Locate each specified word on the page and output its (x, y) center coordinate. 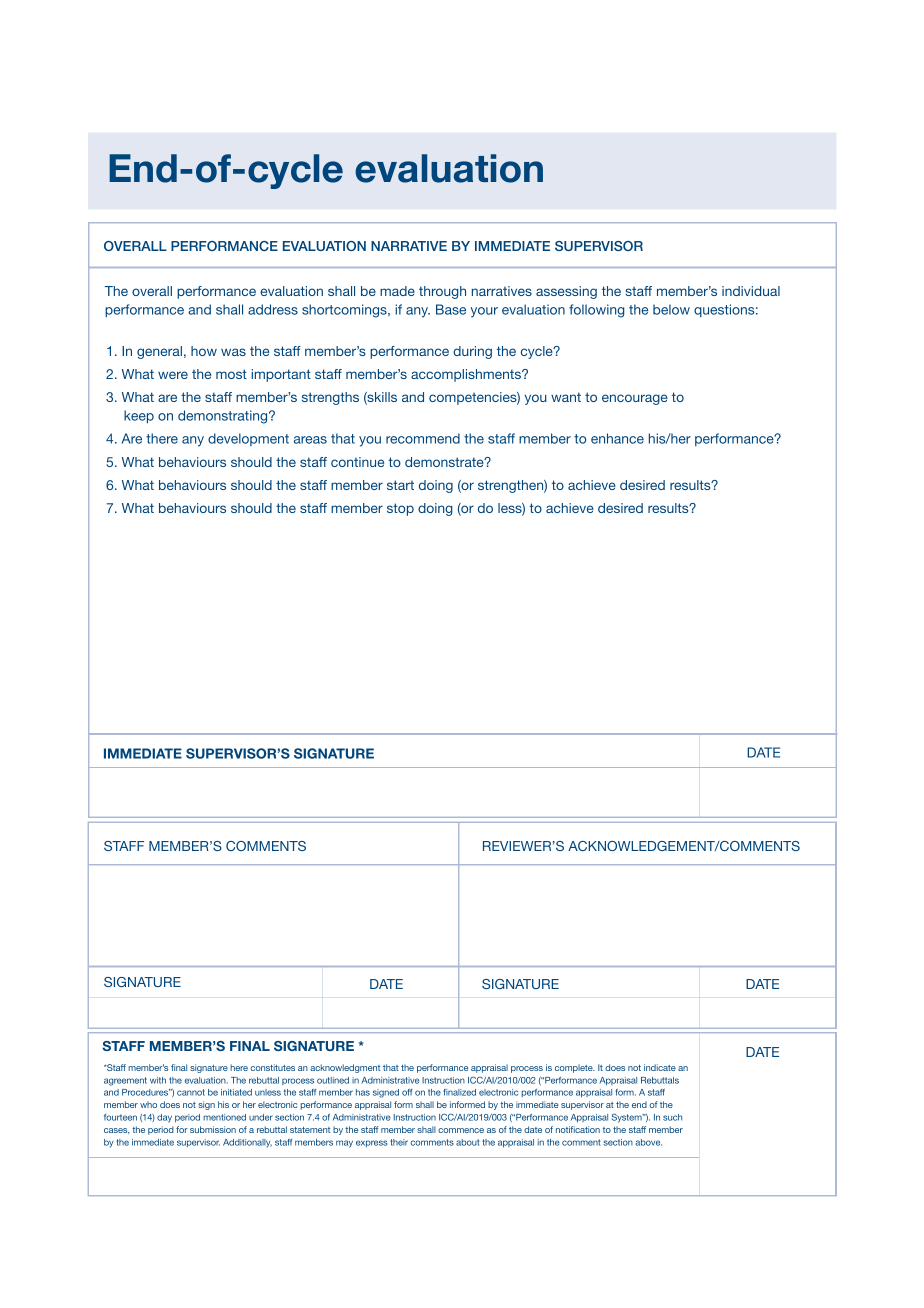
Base (451, 309)
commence (461, 1130)
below (671, 309)
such (672, 1117)
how (204, 351)
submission (213, 1129)
